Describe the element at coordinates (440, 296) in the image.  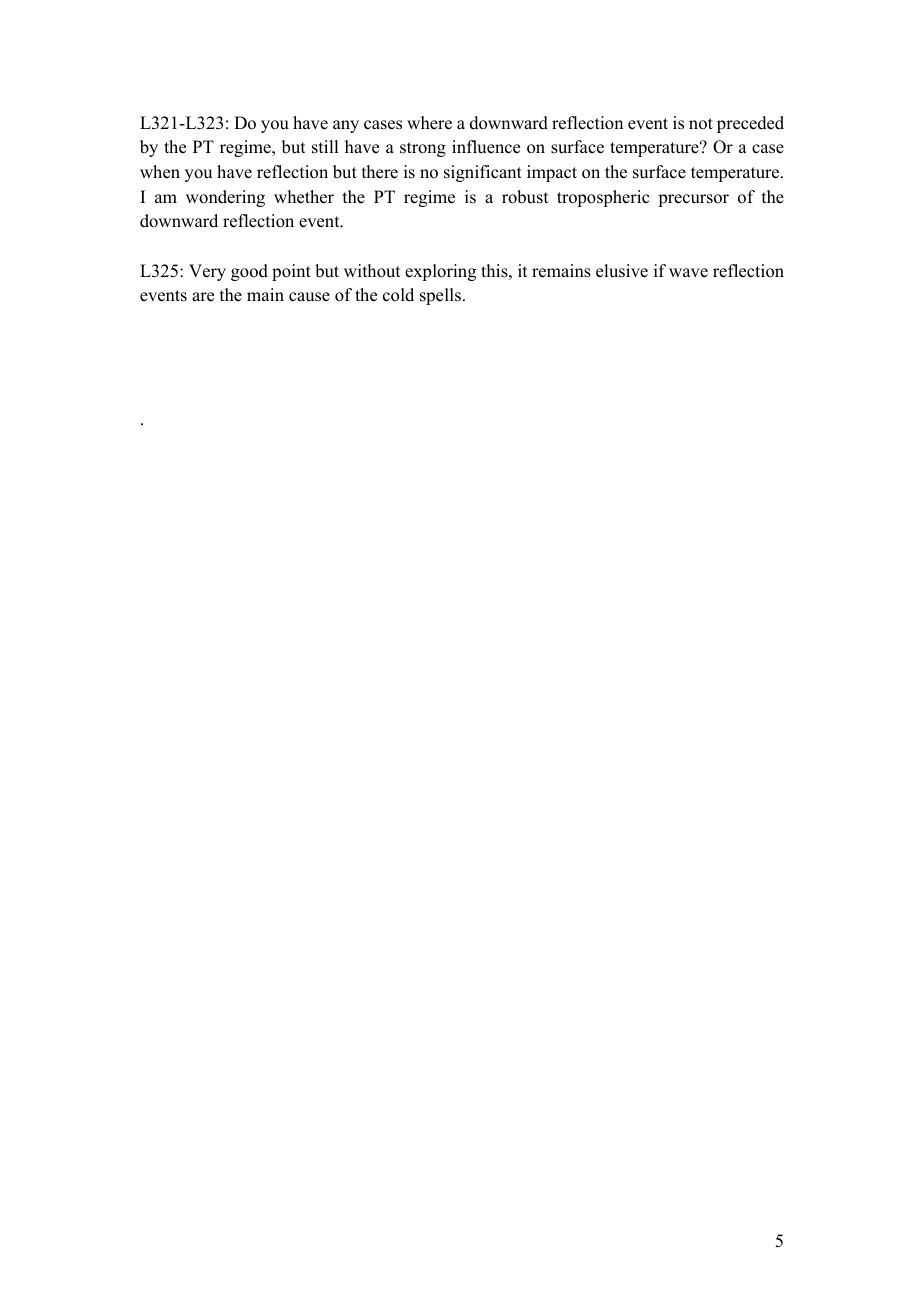
I see `spells` at that location.
